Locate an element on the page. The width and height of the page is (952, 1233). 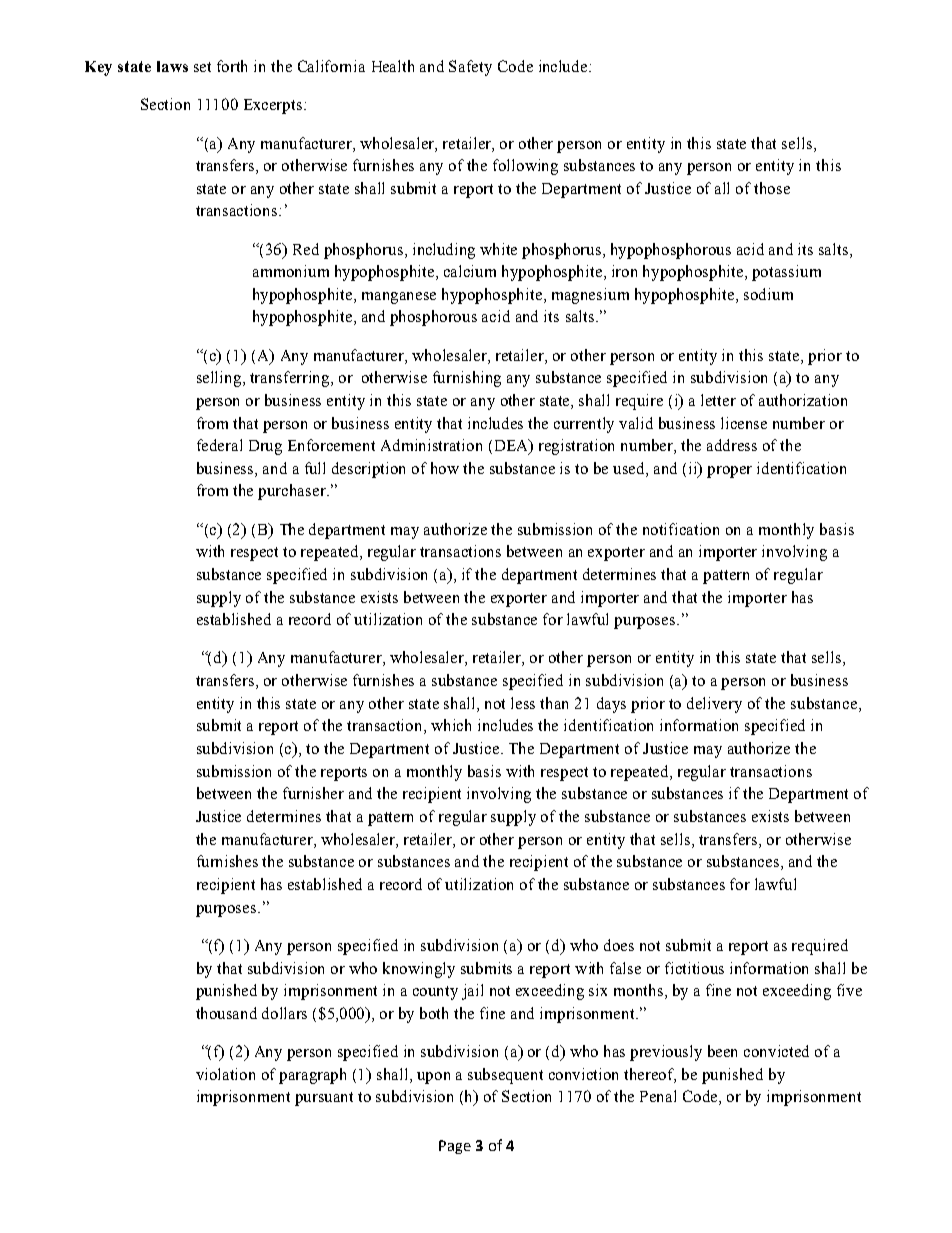
Page is located at coordinates (455, 1147).
